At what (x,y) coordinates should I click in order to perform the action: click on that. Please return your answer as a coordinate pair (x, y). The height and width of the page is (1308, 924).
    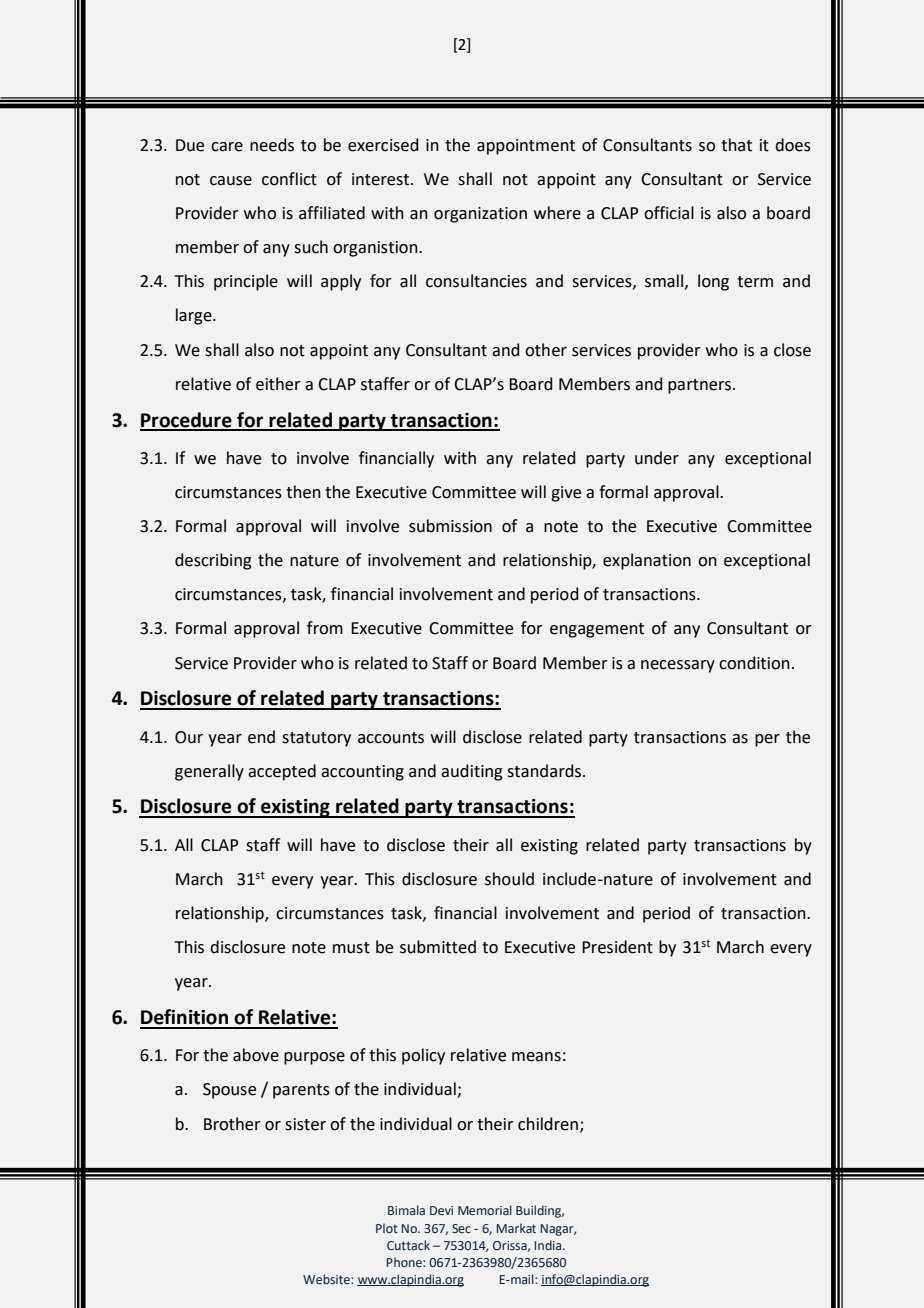
    Looking at the image, I should click on (736, 145).
